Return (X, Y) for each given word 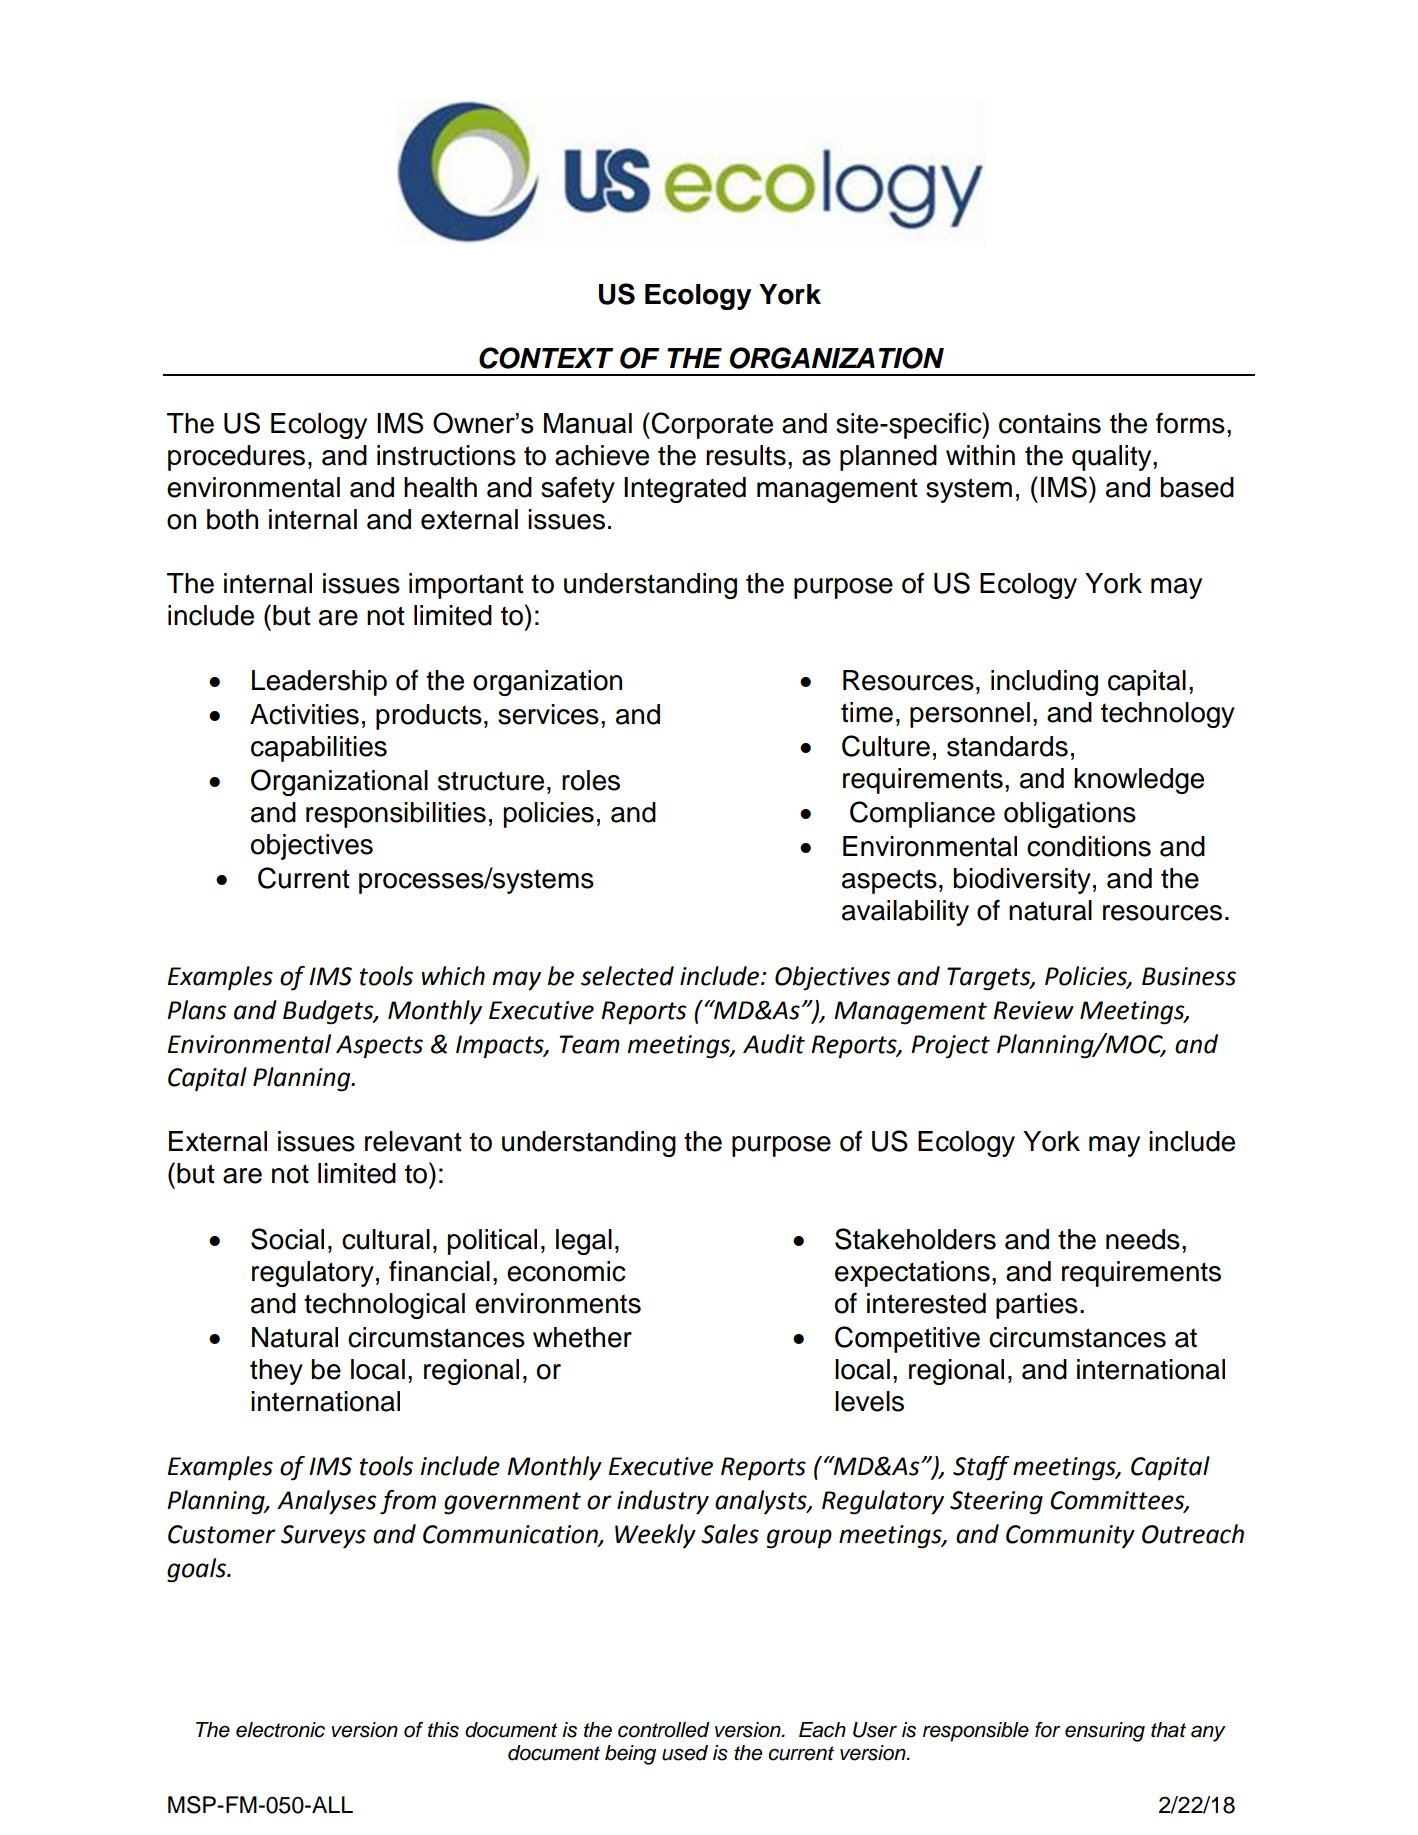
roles (591, 780)
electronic (280, 1730)
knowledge (1139, 781)
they (276, 1372)
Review (1033, 1010)
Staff (981, 1468)
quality (1113, 458)
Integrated (685, 490)
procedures (236, 458)
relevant (413, 1141)
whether (582, 1337)
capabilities (319, 749)
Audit (774, 1044)
